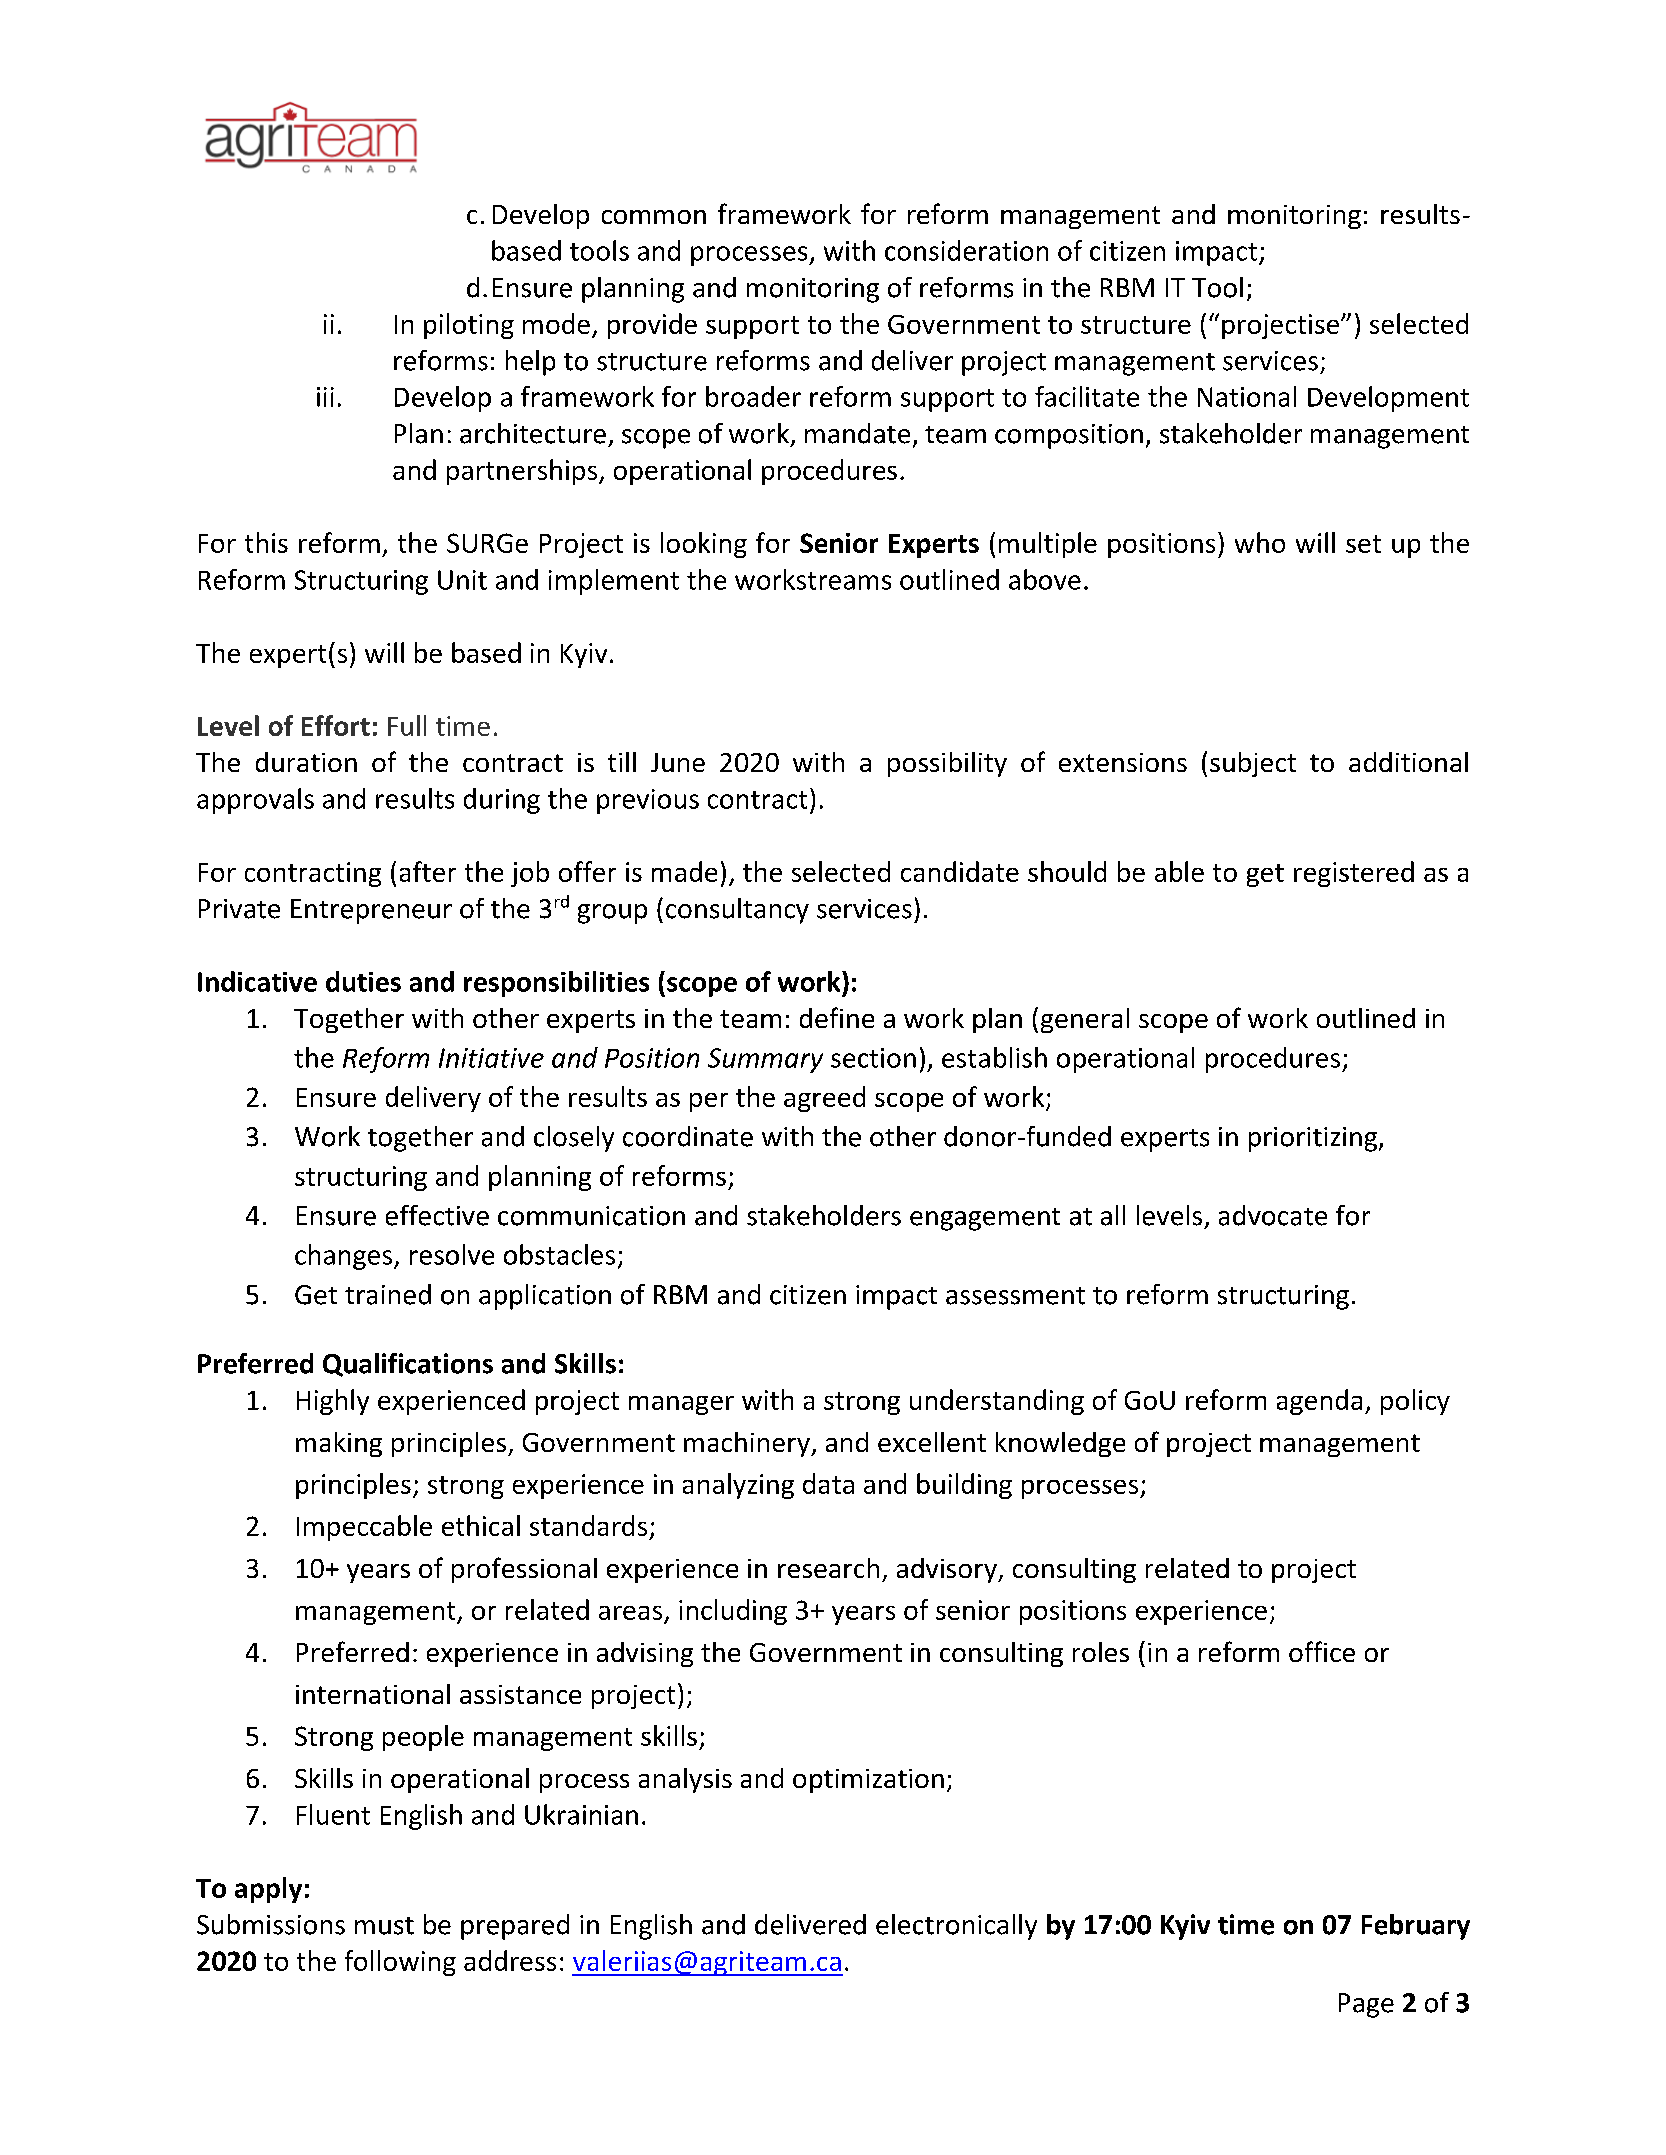  What do you see at coordinates (824, 1099) in the screenshot?
I see `agreed` at bounding box center [824, 1099].
